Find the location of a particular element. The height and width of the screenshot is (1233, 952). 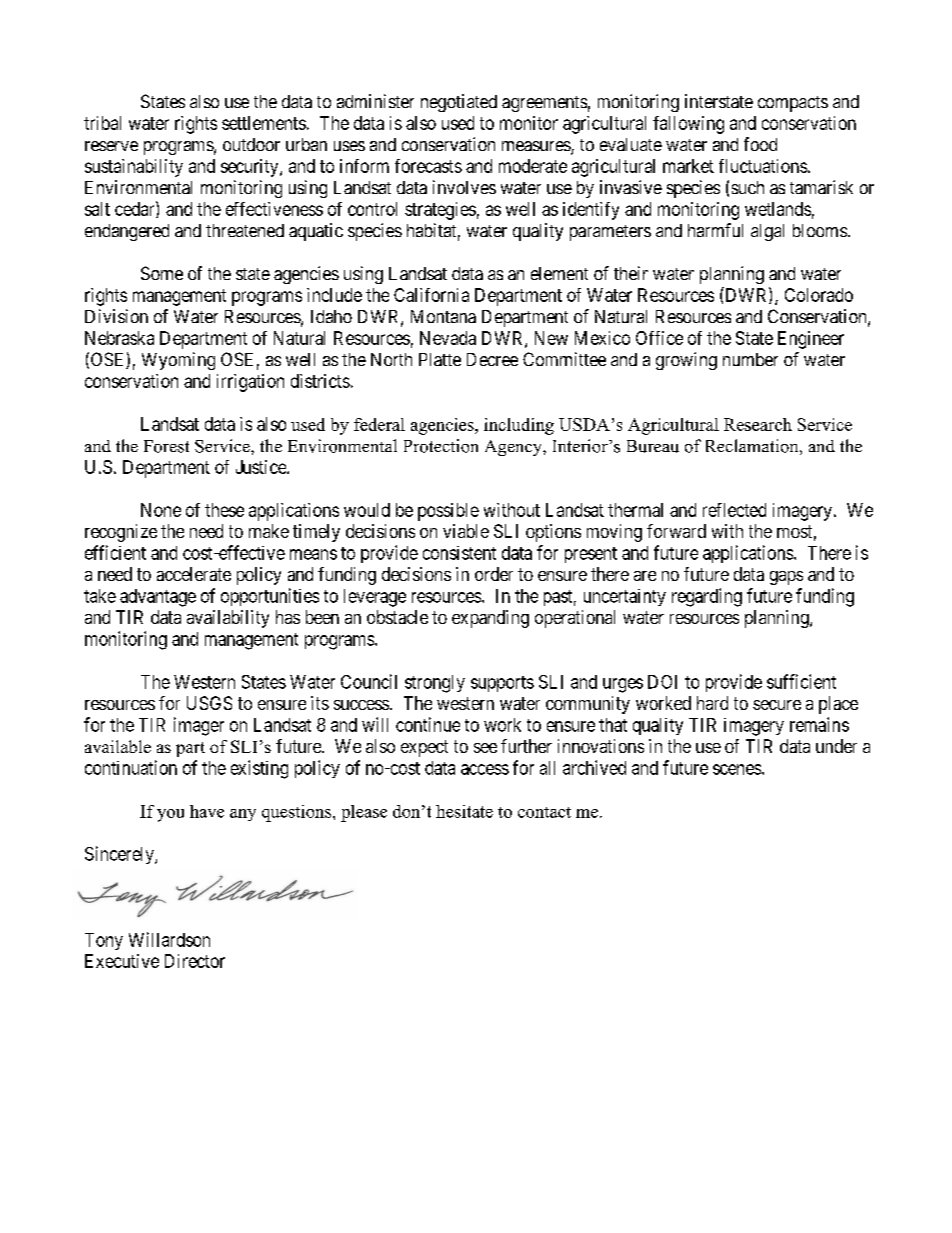

reflected is located at coordinates (734, 510).
